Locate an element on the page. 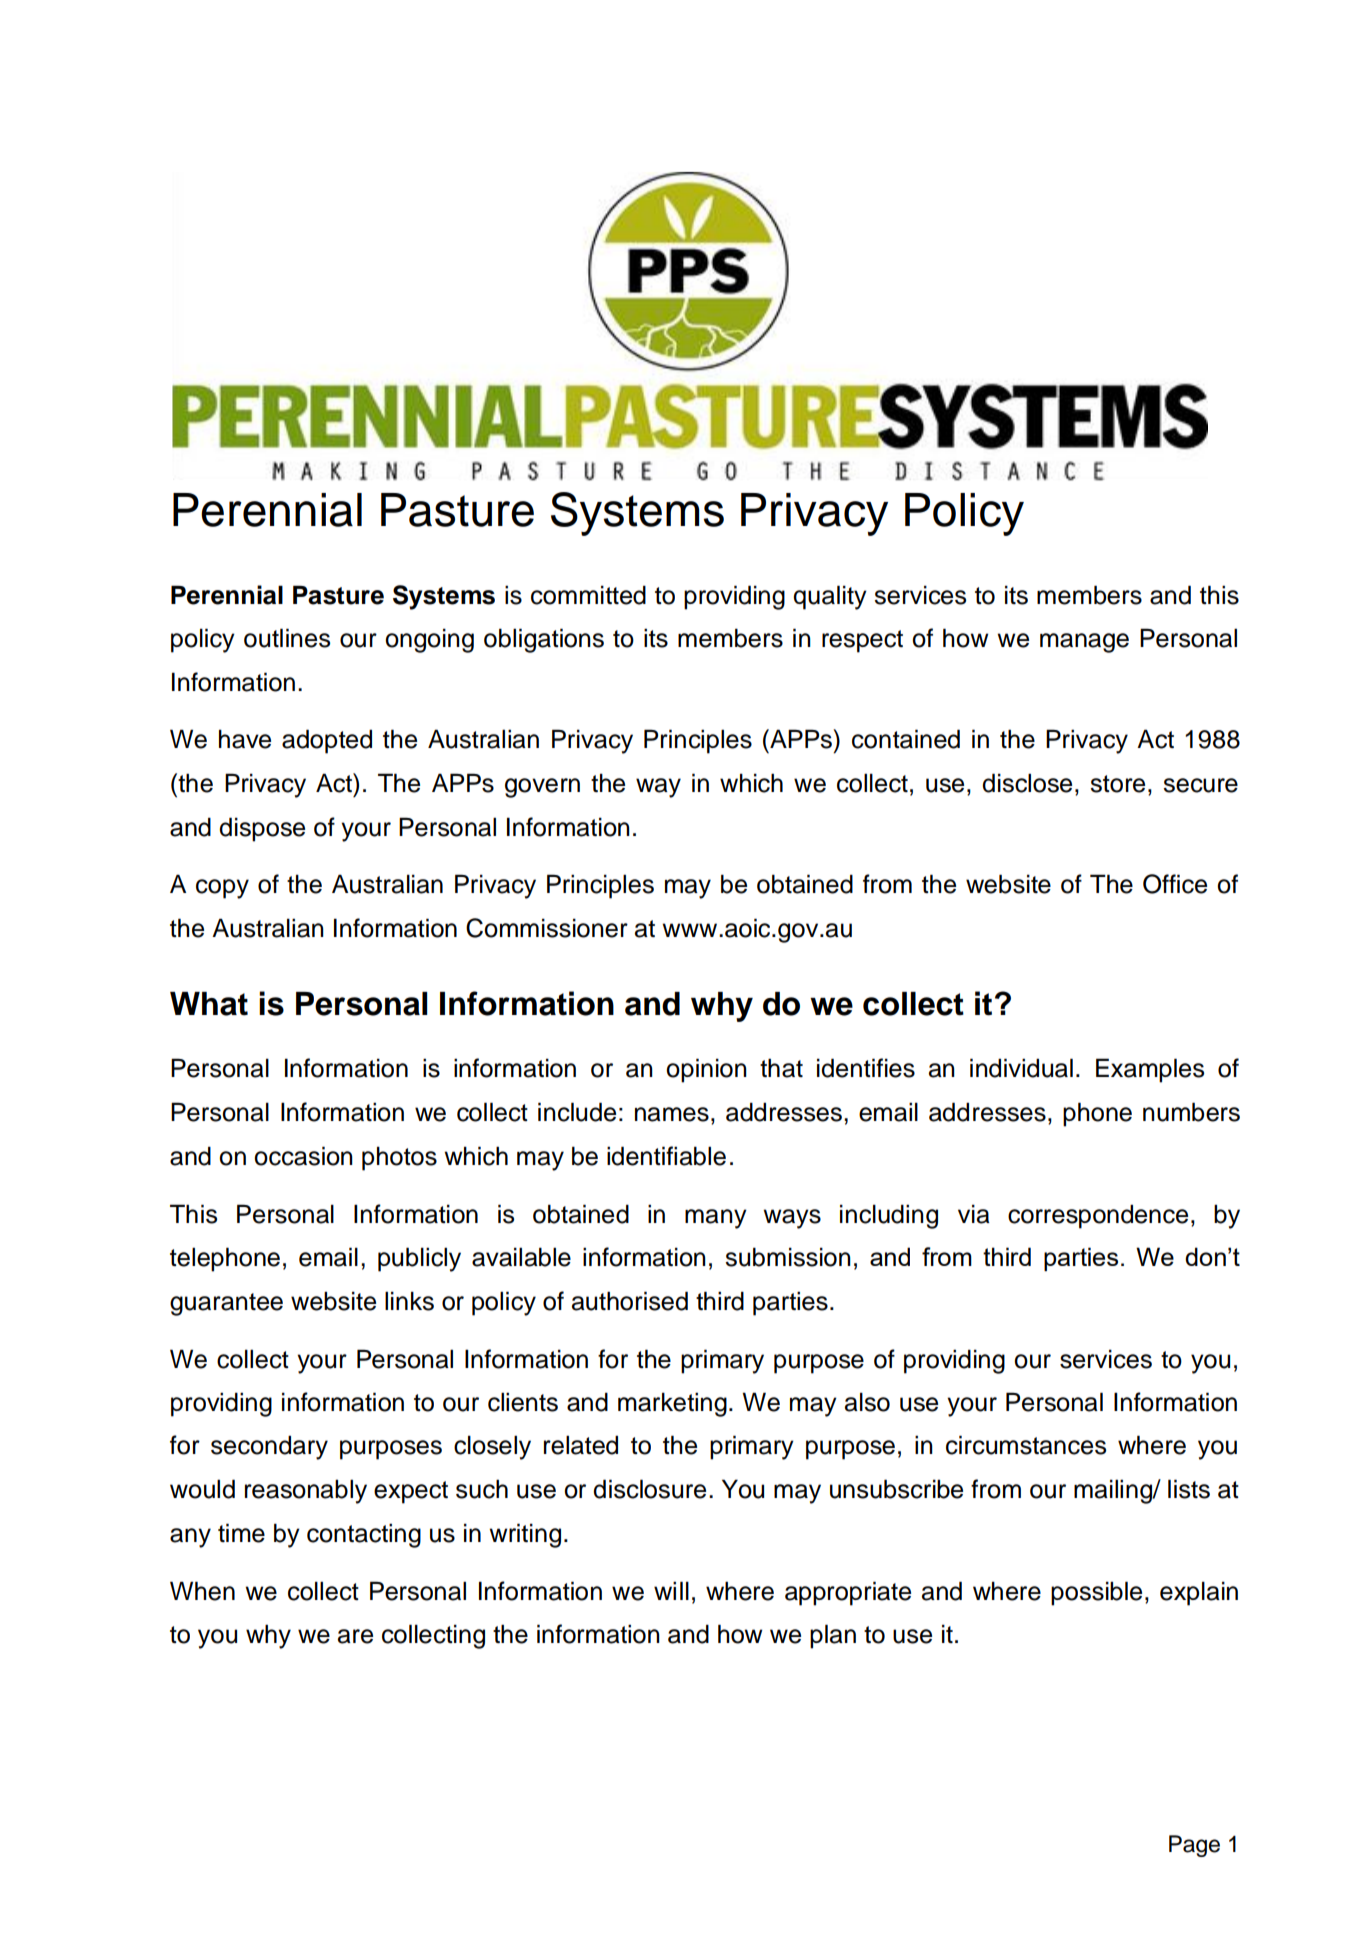 The image size is (1370, 1938). outlines is located at coordinates (287, 638).
